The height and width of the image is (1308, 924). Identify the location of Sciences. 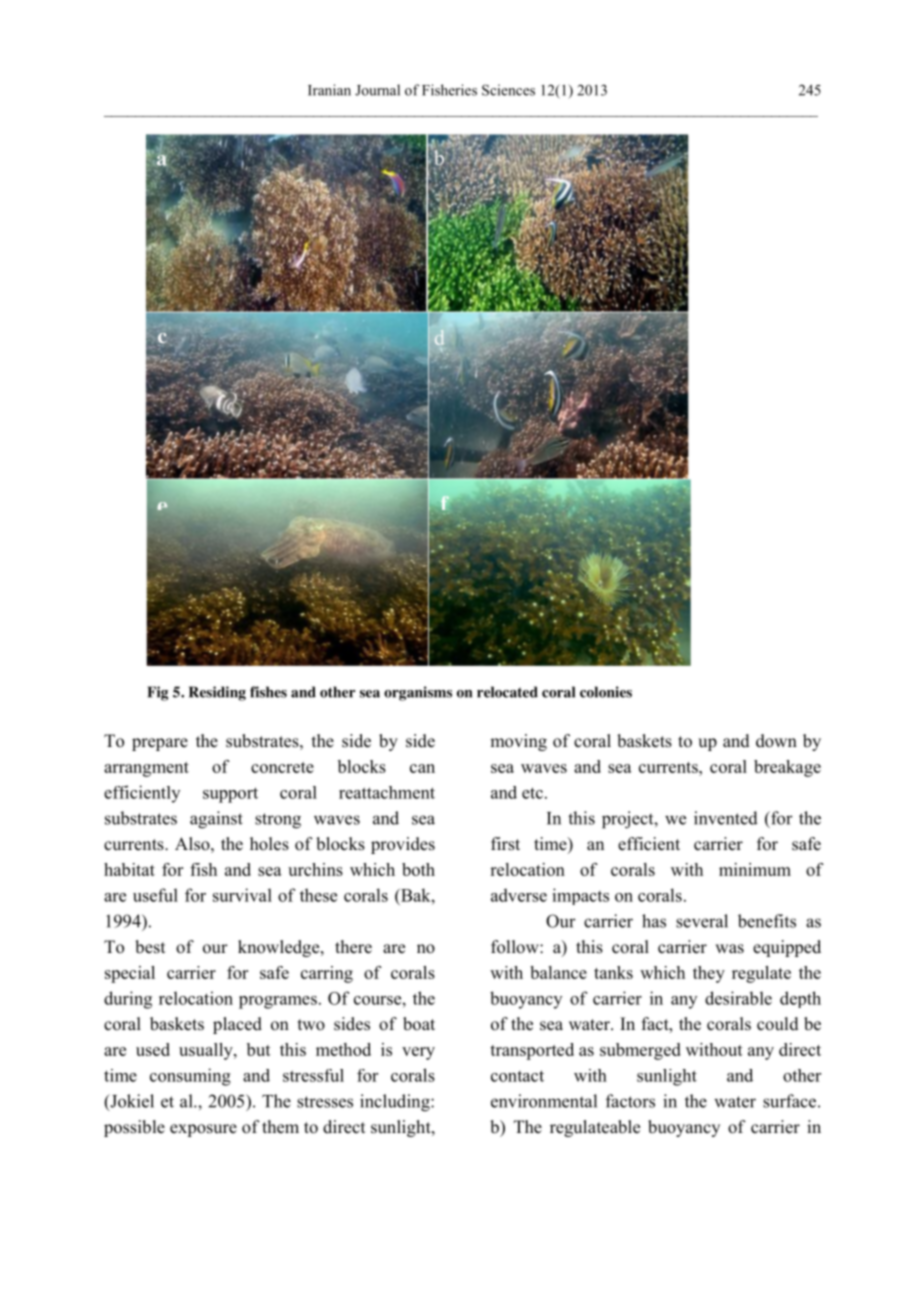
(508, 90).
